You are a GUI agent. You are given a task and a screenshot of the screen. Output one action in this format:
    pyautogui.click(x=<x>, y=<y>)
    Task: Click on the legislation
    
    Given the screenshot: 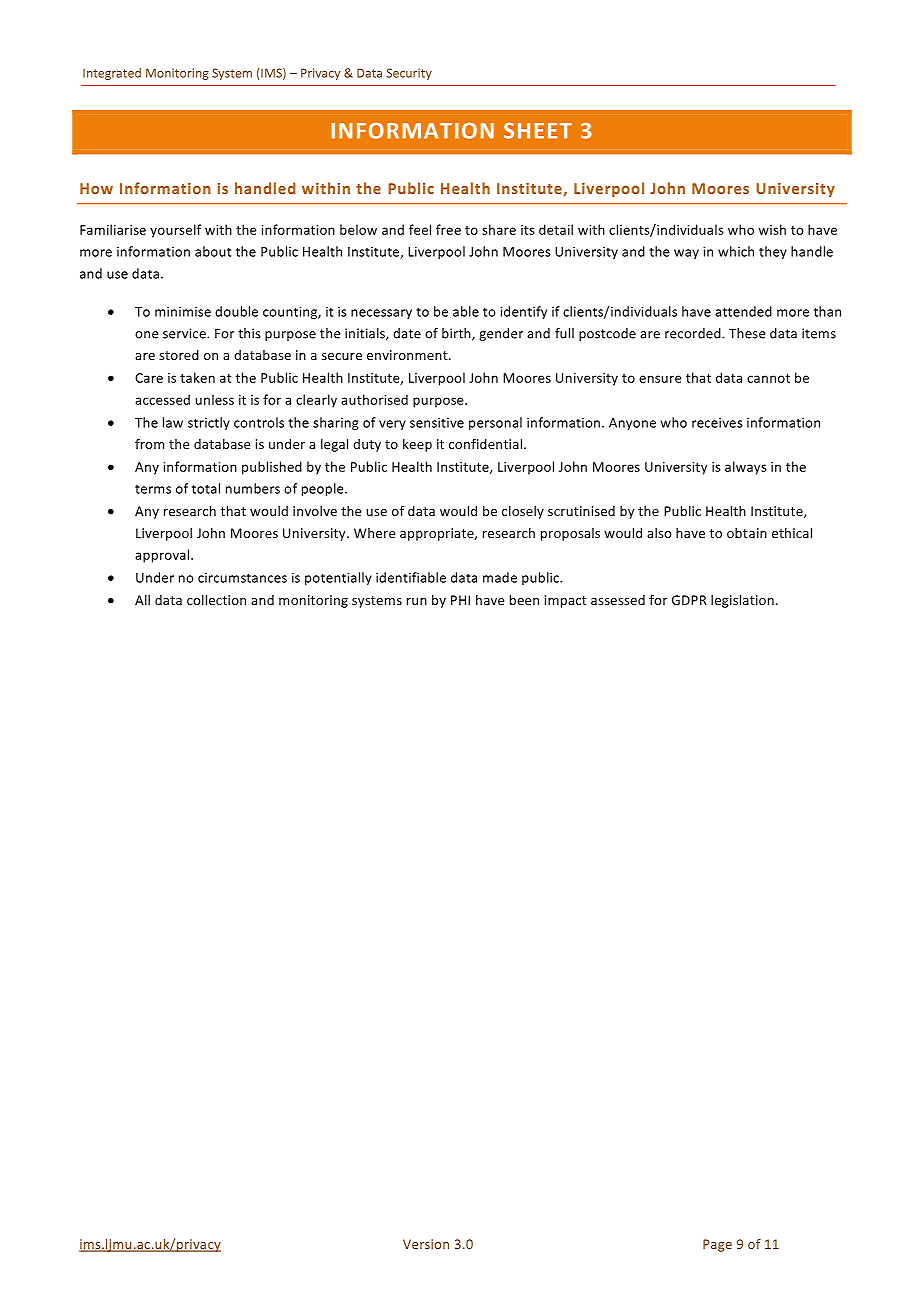 What is the action you would take?
    pyautogui.click(x=742, y=601)
